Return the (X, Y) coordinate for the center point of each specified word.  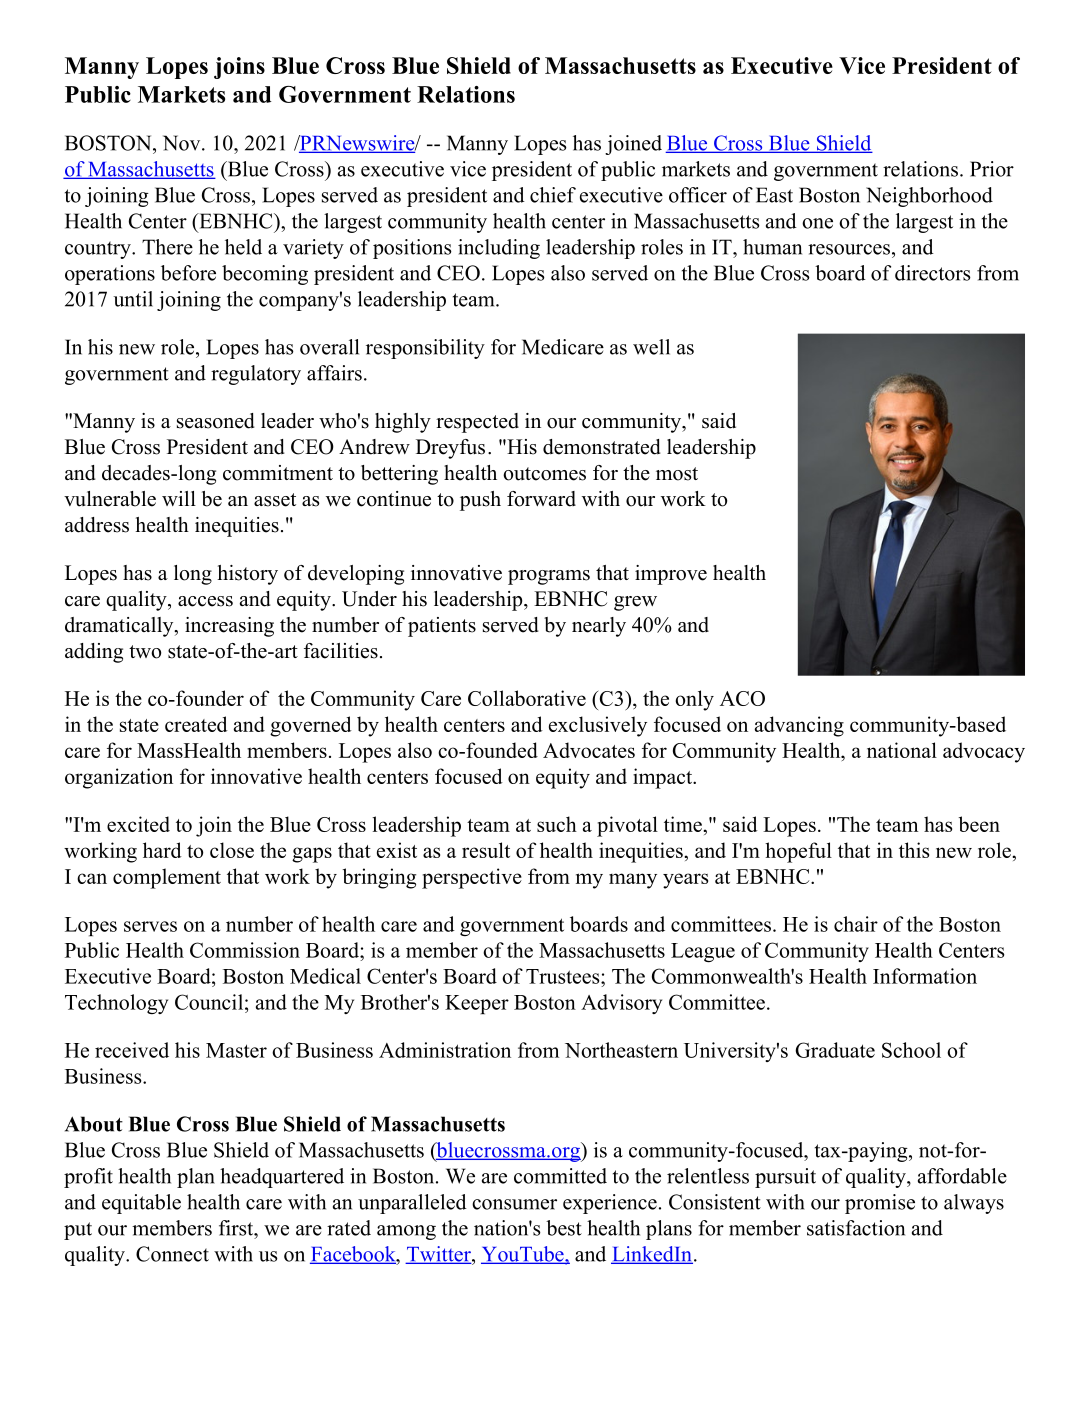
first (237, 1228)
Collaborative (527, 698)
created (196, 724)
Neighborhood (929, 197)
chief (553, 195)
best (564, 1228)
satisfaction (856, 1228)
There (167, 247)
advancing (799, 726)
